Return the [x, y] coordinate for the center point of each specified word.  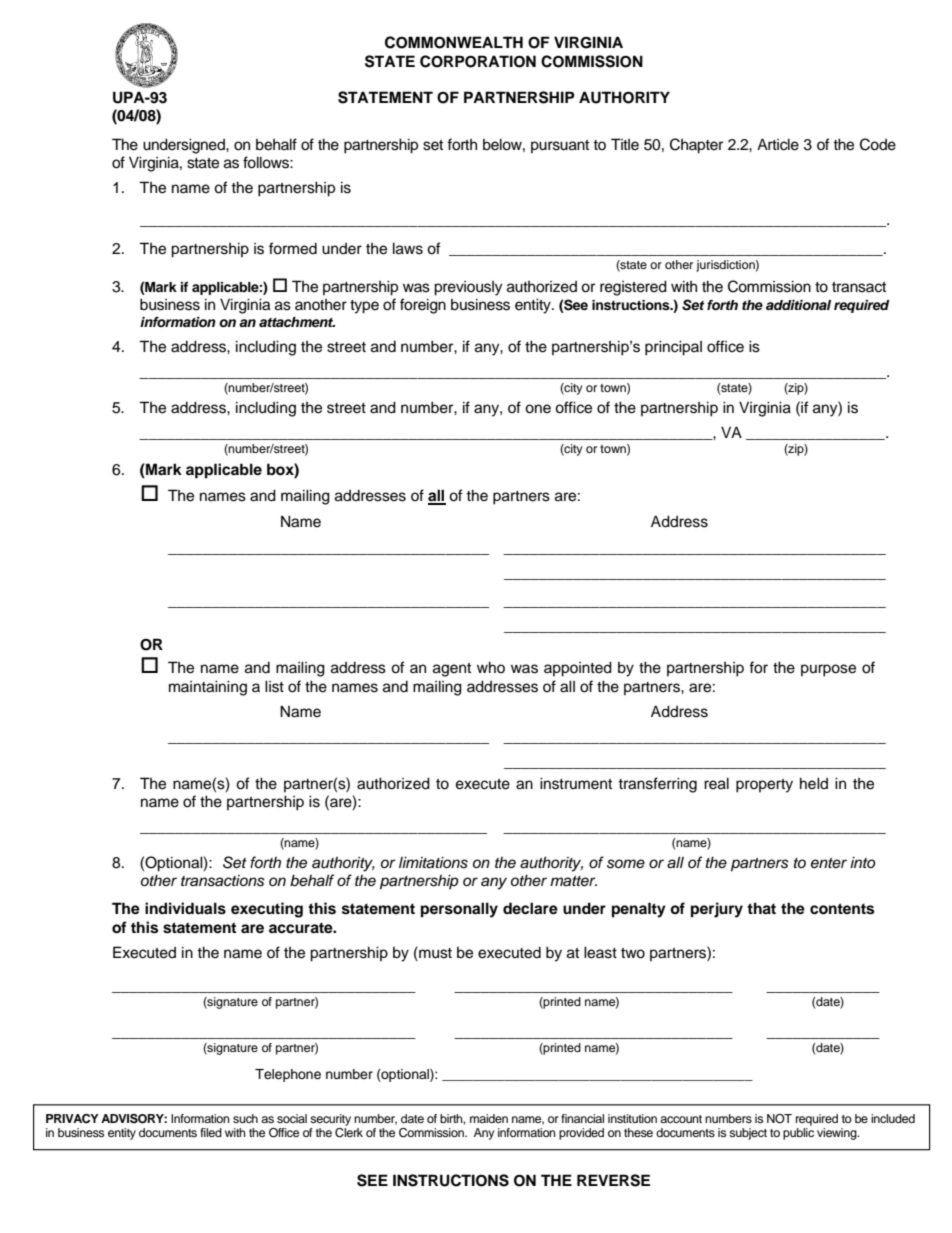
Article [778, 144]
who [491, 667]
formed [293, 248]
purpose [828, 670]
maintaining [208, 688]
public [798, 1134]
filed [211, 1132]
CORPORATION [478, 61]
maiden [489, 1118]
